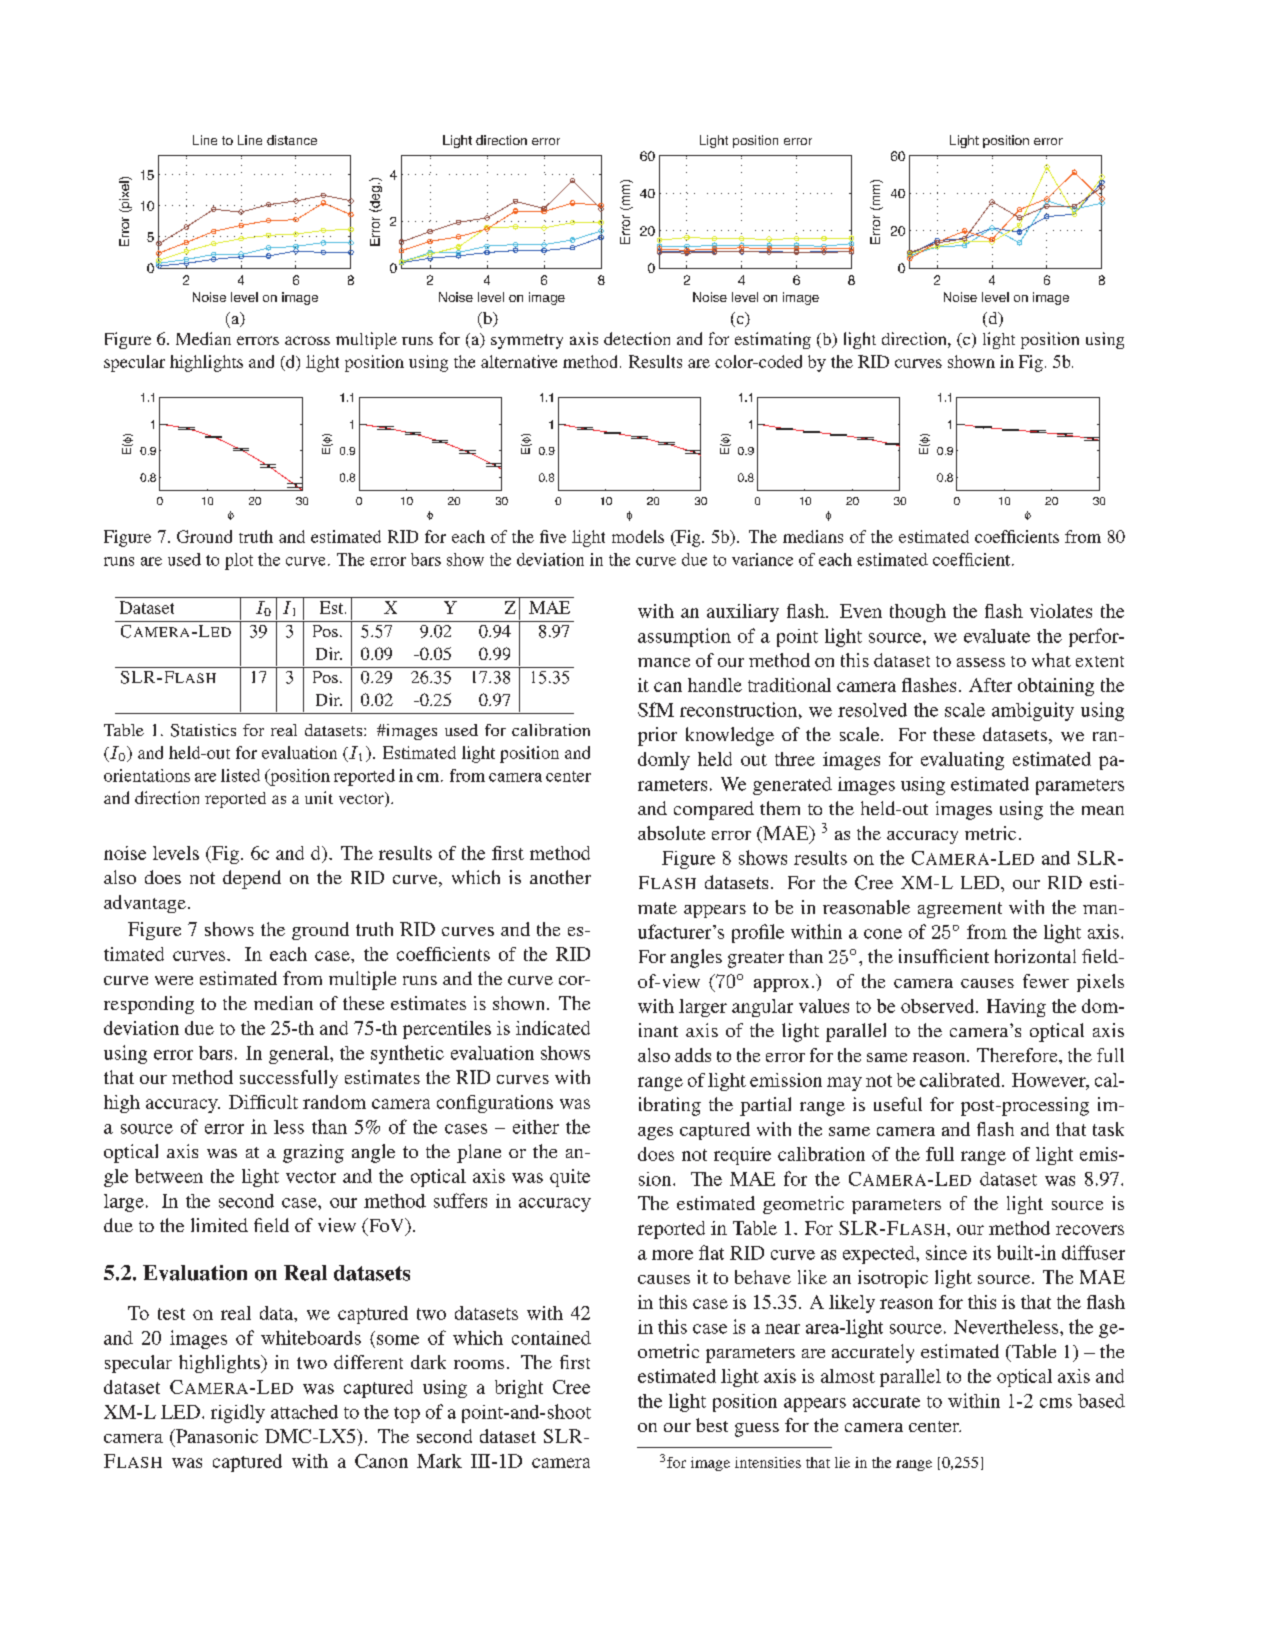  Describe the element at coordinates (536, 1127) in the document. I see `either` at that location.
